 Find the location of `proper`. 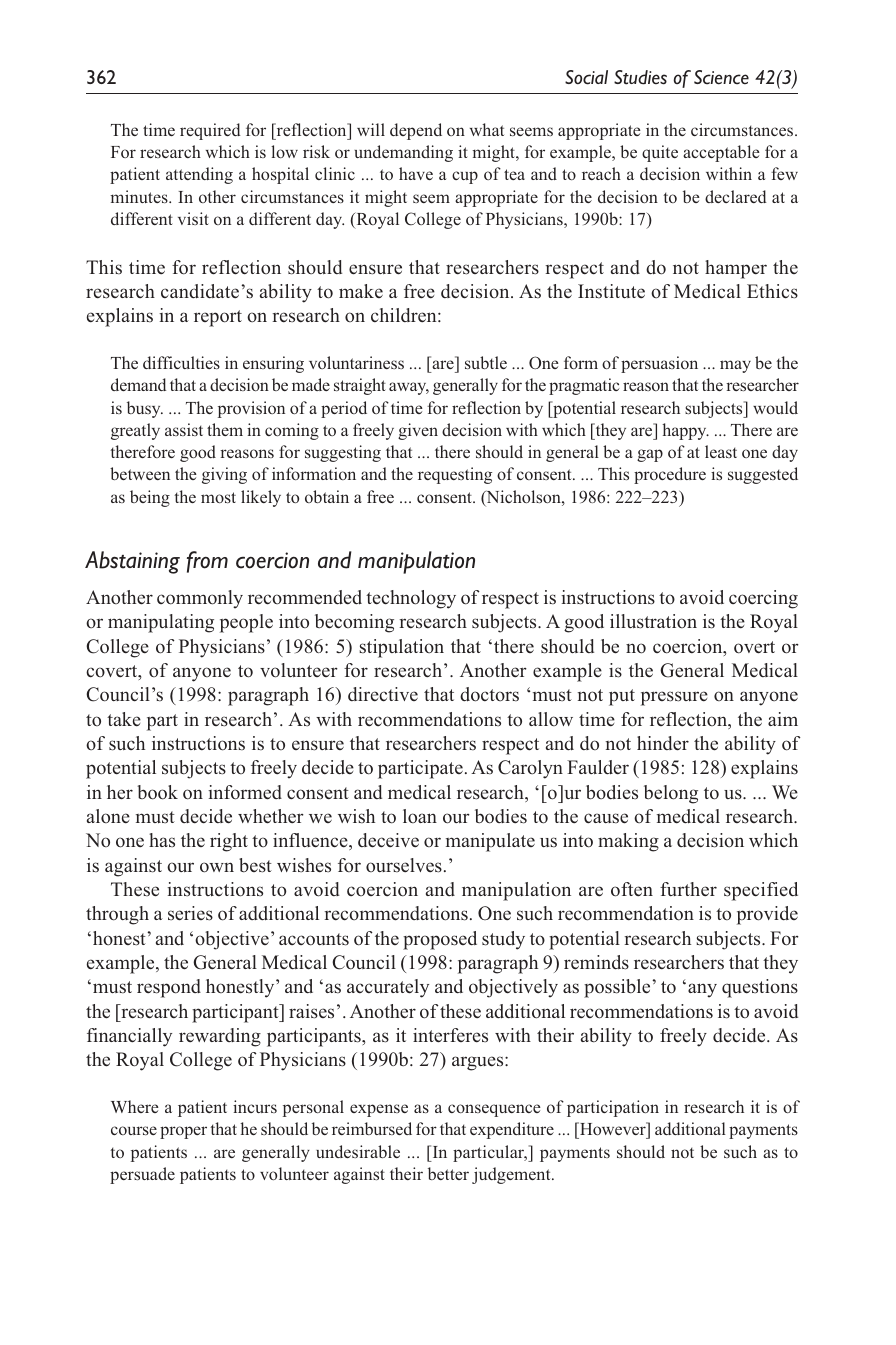

proper is located at coordinates (183, 1132).
